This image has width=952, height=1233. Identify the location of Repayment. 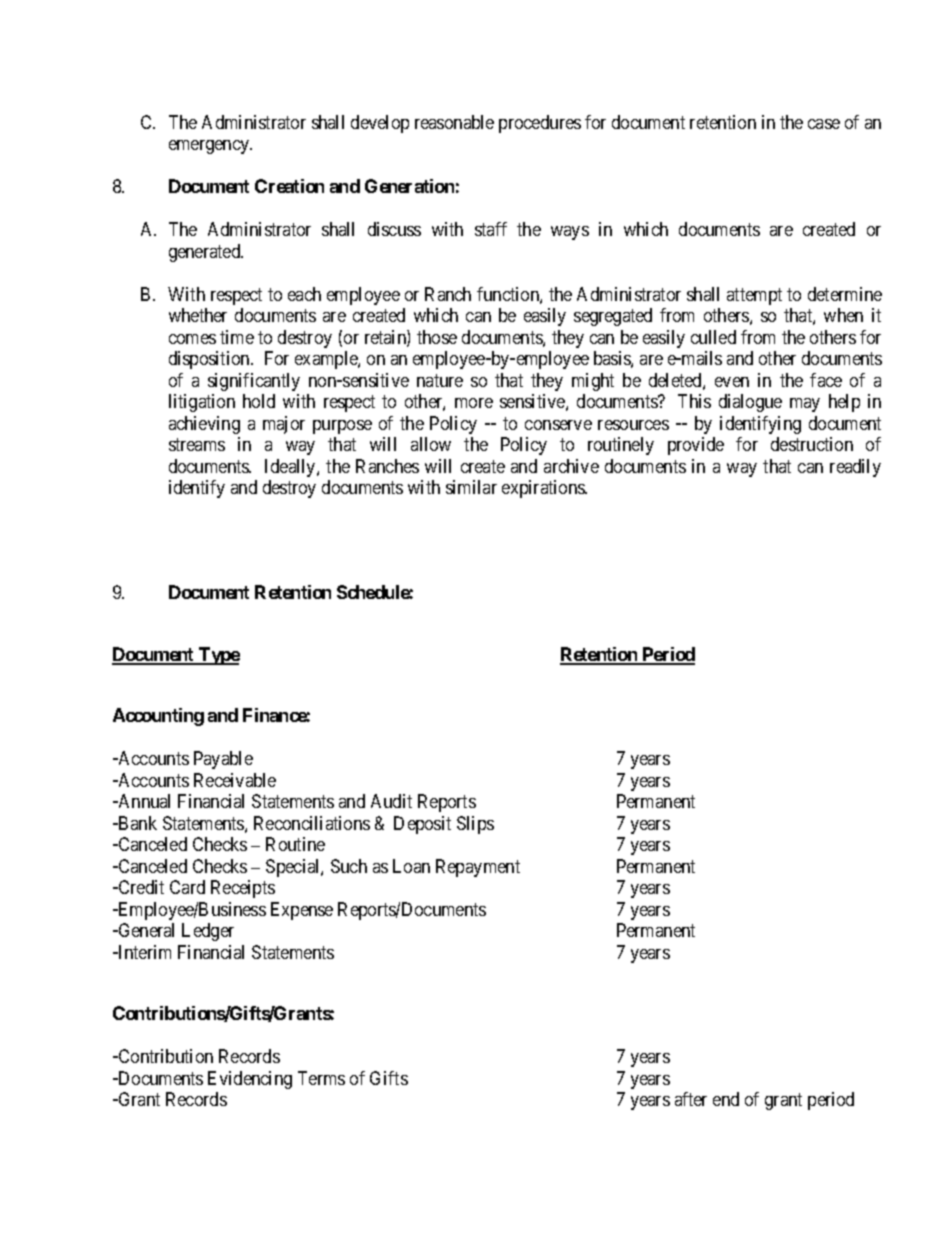
(478, 868).
